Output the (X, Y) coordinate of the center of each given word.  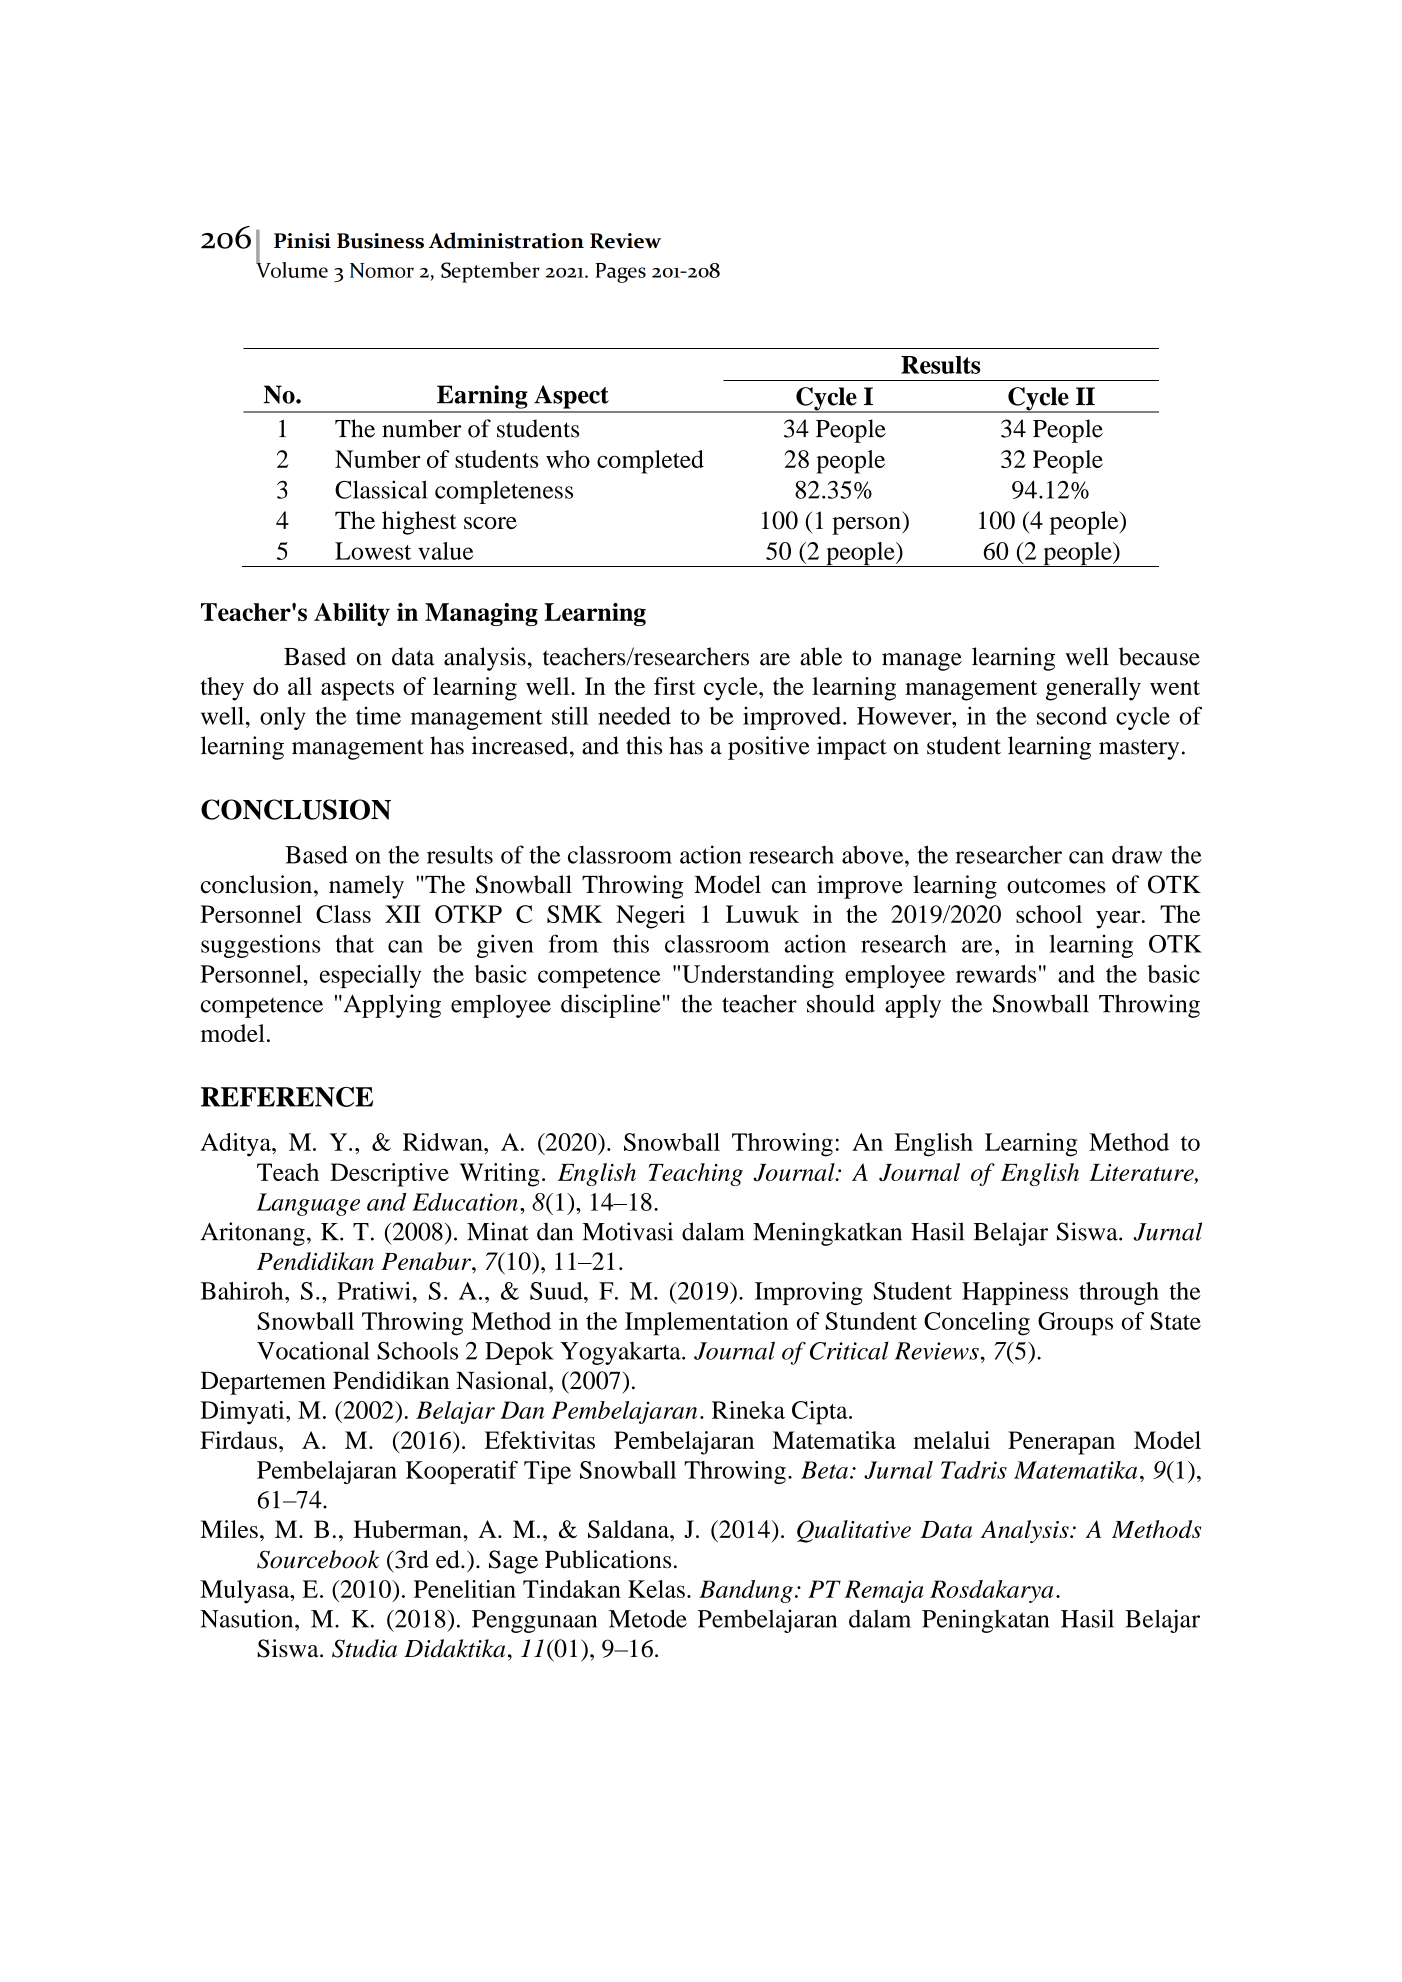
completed (650, 462)
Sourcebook (318, 1559)
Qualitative (854, 1531)
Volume (292, 268)
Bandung (746, 1591)
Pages (620, 273)
